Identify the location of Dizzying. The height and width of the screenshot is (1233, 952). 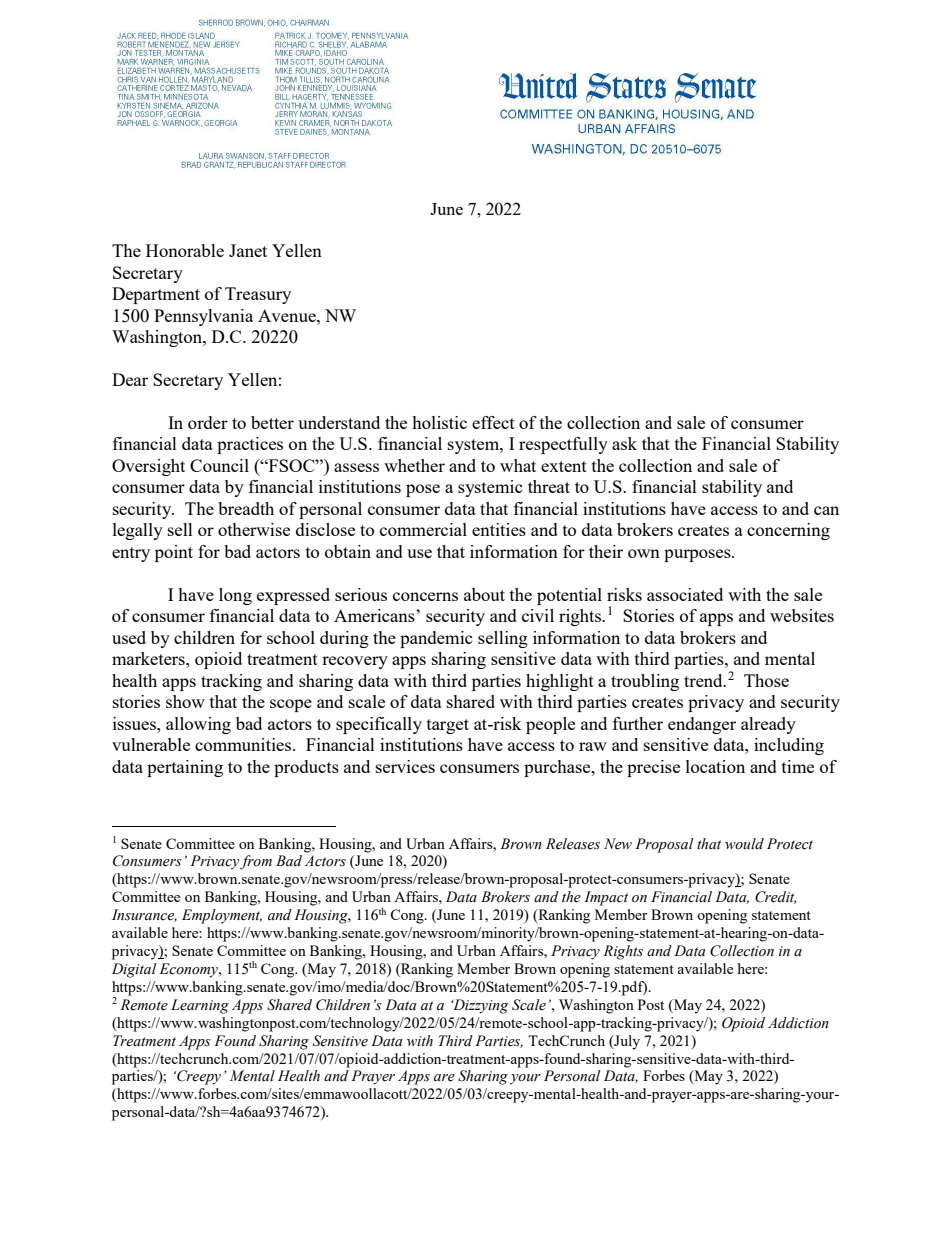
(480, 1006).
